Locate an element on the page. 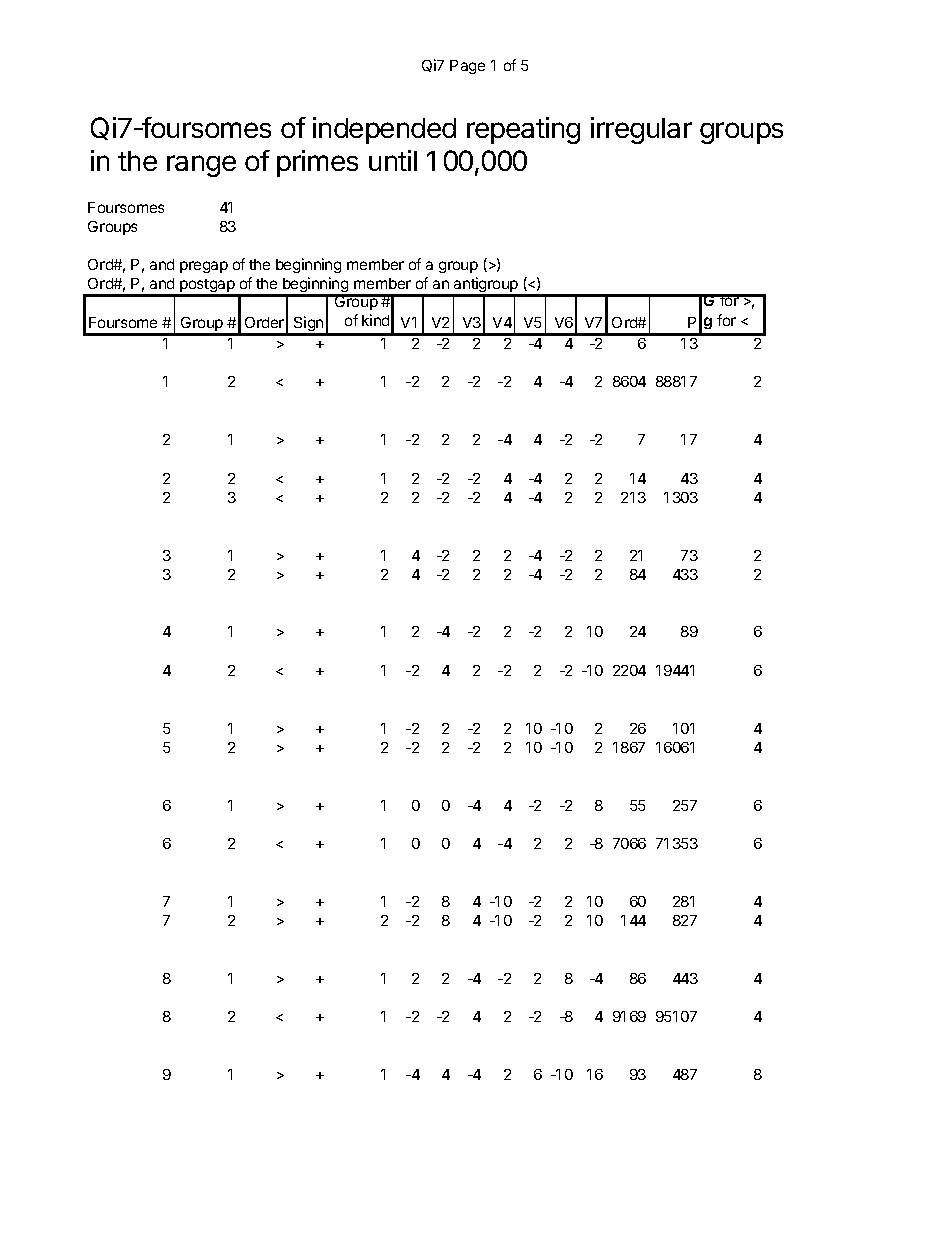 The image size is (952, 1233). irregular is located at coordinates (641, 130).
